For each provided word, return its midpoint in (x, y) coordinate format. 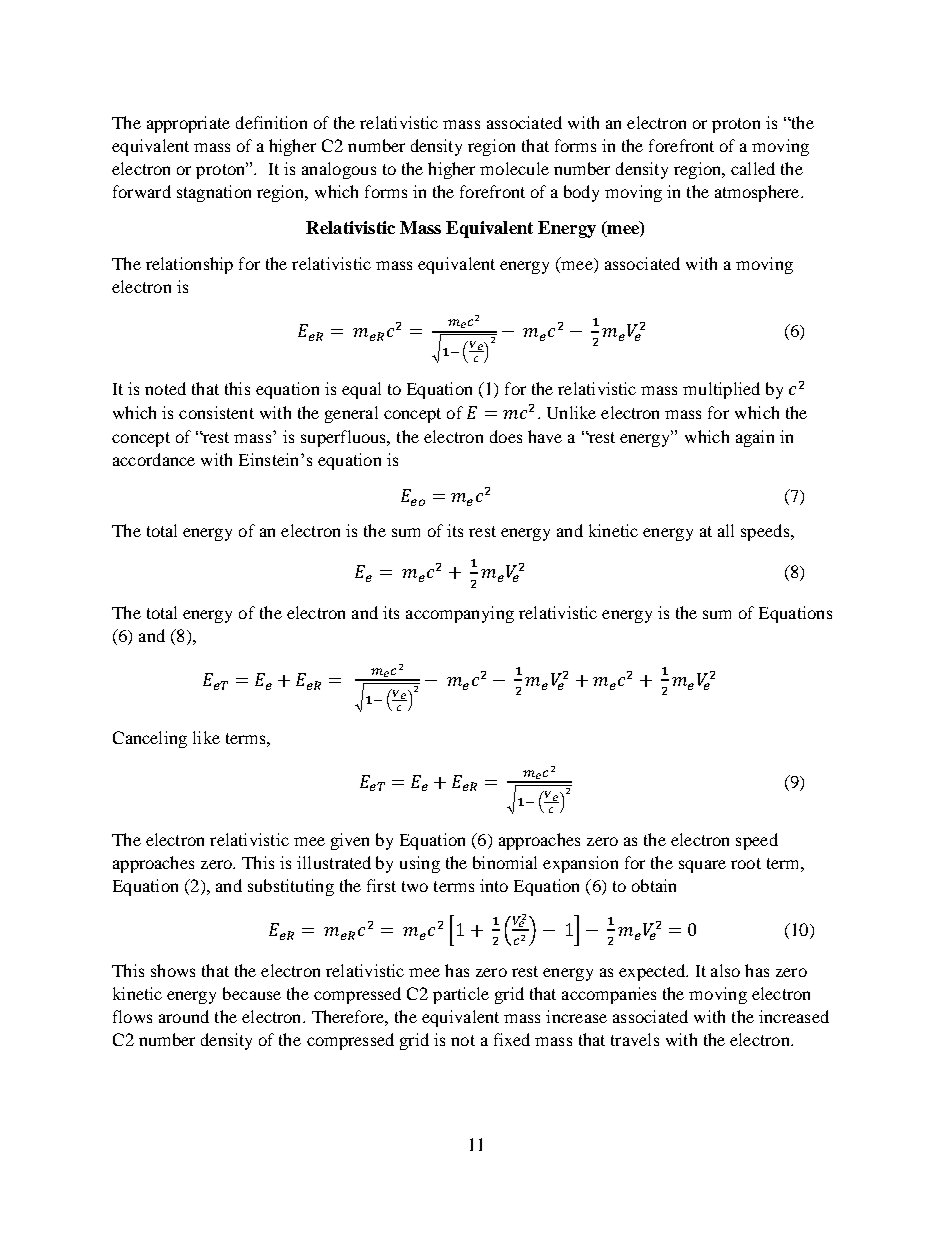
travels (635, 1039)
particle (461, 995)
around (184, 1016)
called (753, 168)
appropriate (188, 124)
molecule (514, 168)
